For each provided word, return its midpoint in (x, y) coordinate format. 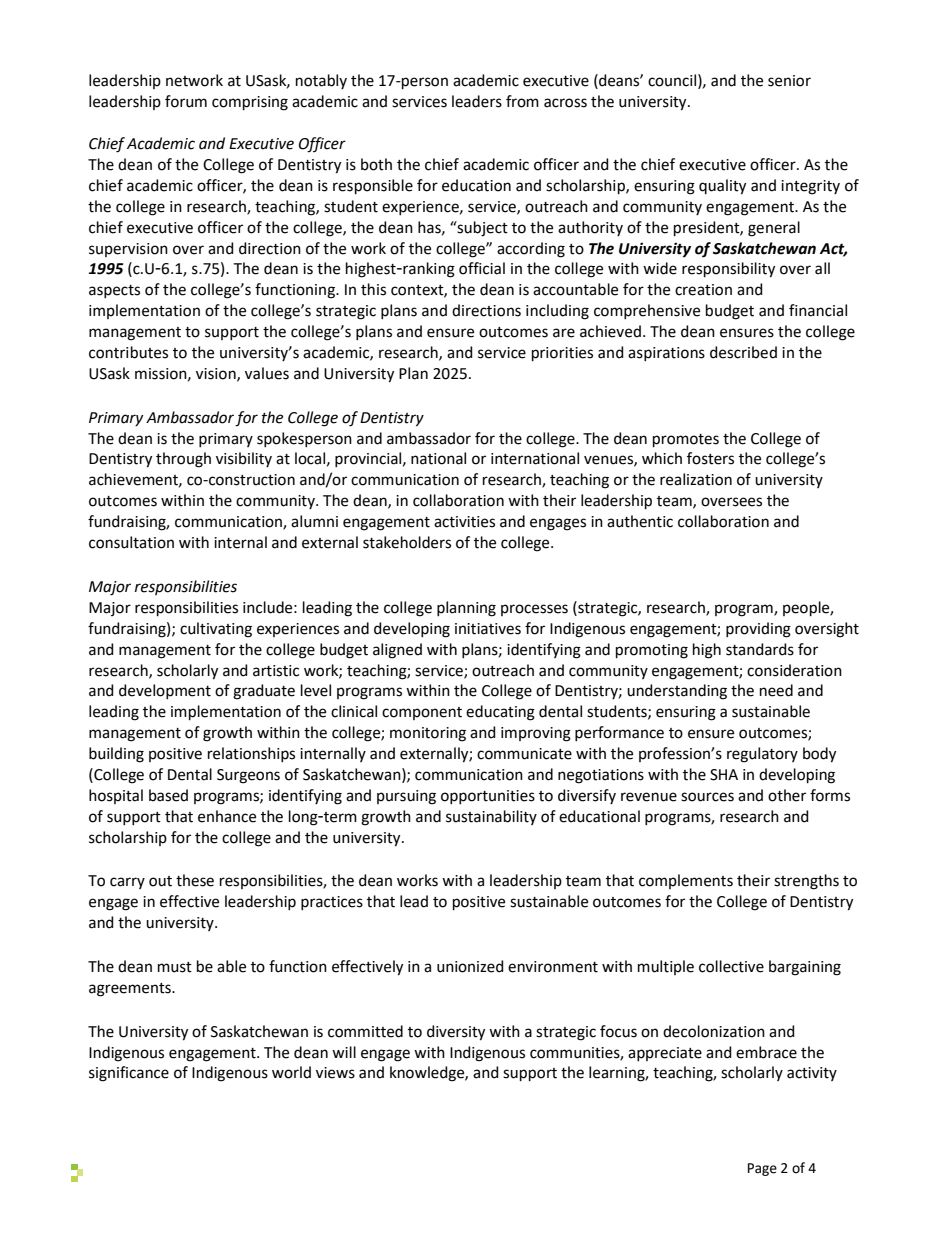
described (743, 352)
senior (789, 81)
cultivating (216, 630)
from (522, 101)
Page (762, 1169)
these (195, 880)
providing (758, 630)
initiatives (488, 629)
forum (186, 101)
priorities (562, 354)
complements (686, 881)
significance (129, 1074)
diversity (456, 1033)
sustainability (491, 817)
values (267, 373)
